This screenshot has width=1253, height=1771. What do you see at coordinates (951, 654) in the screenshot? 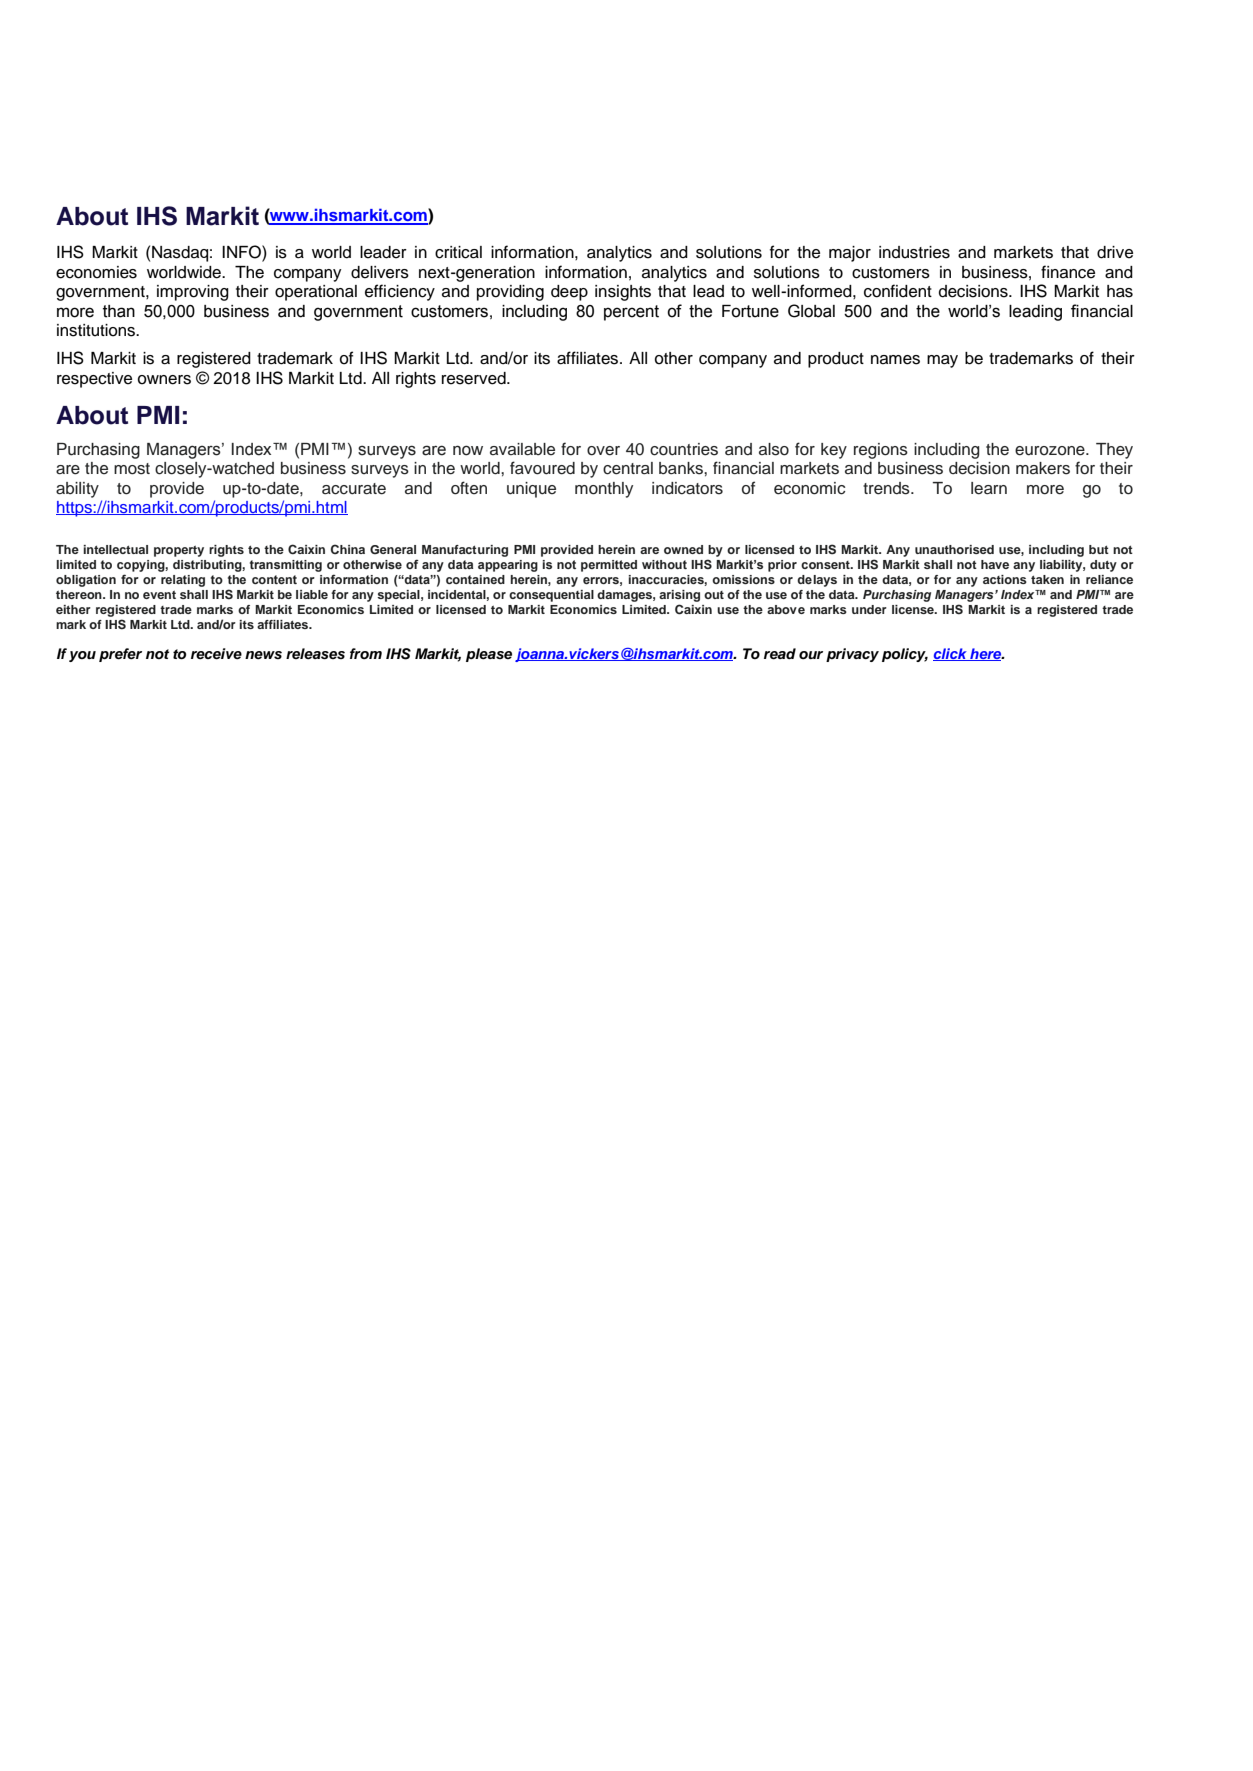
I see `click` at bounding box center [951, 654].
